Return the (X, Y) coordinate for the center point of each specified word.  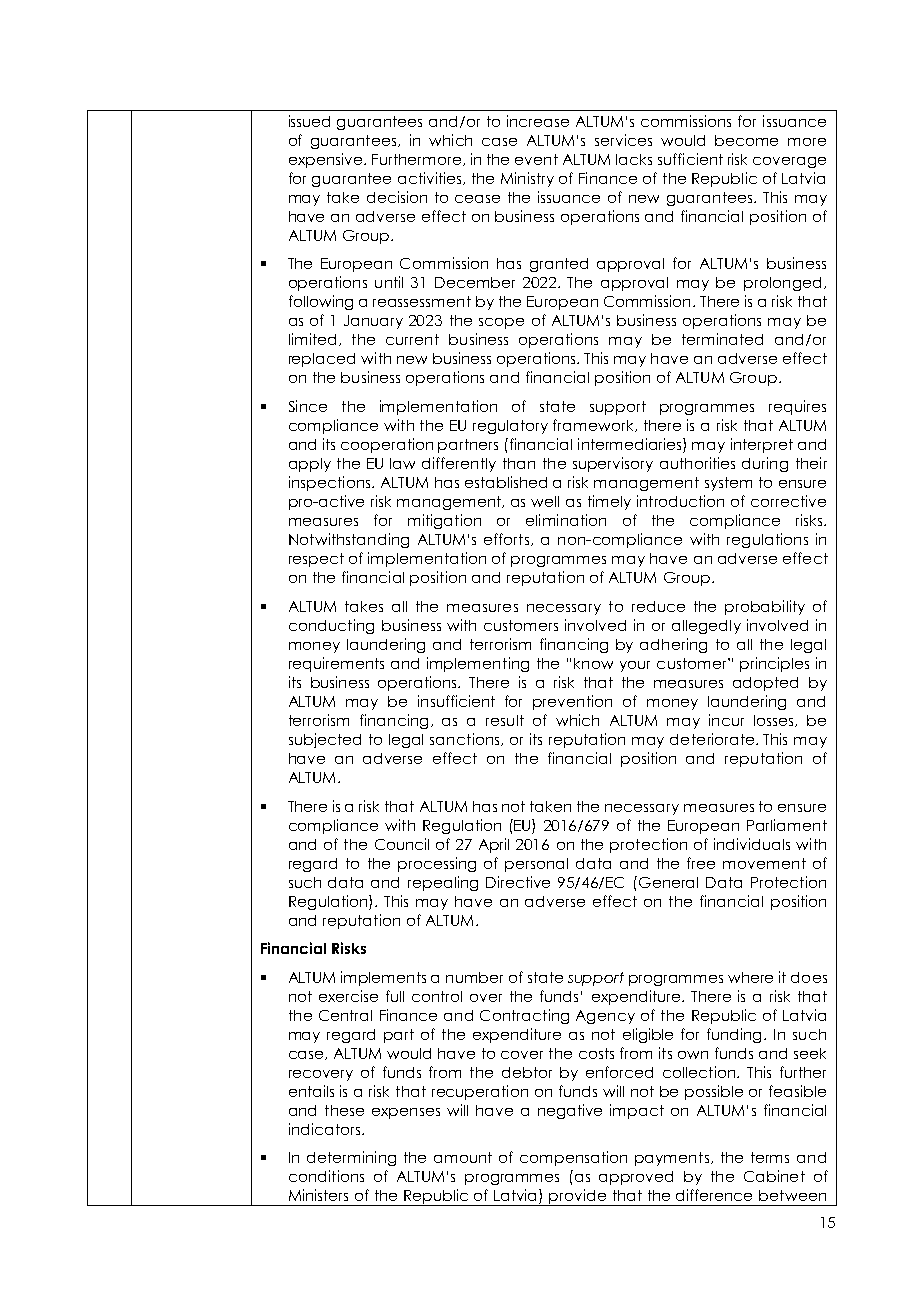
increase (538, 121)
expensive (327, 160)
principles (774, 664)
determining (351, 1158)
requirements (336, 664)
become (746, 140)
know (593, 663)
